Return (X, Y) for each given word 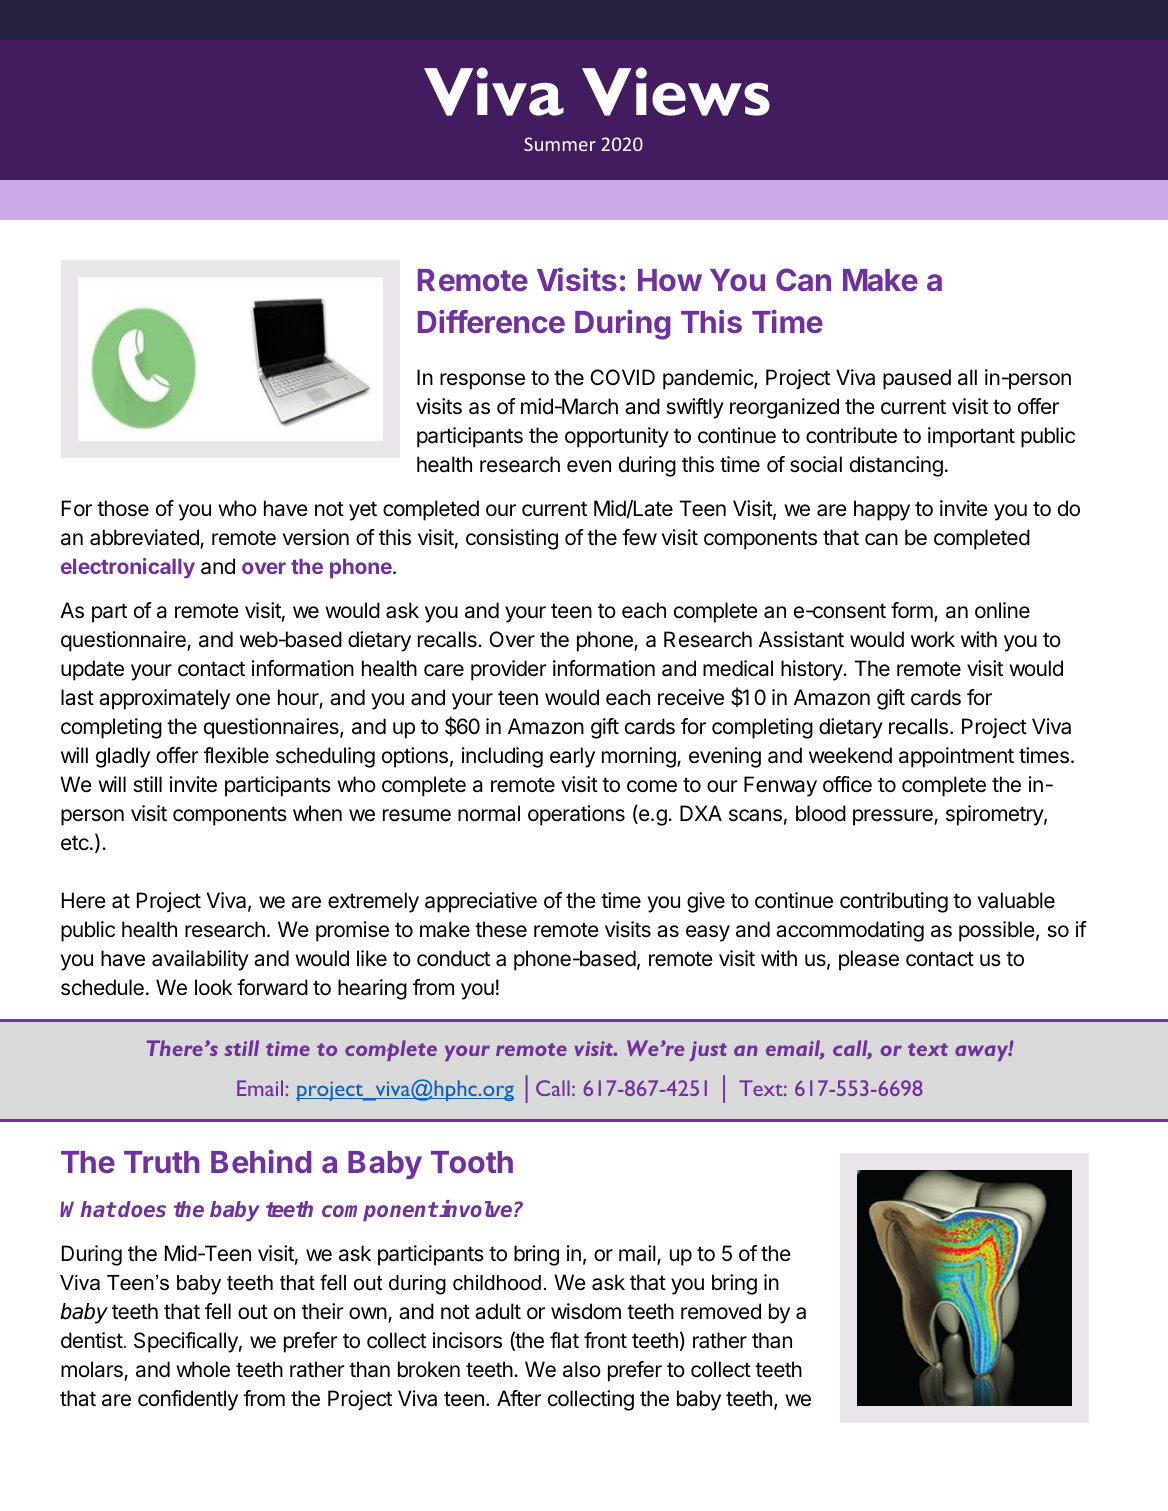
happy (882, 510)
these (501, 929)
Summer (560, 144)
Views (676, 91)
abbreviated (145, 539)
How (670, 280)
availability (200, 960)
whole (203, 1369)
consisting (512, 539)
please (869, 960)
